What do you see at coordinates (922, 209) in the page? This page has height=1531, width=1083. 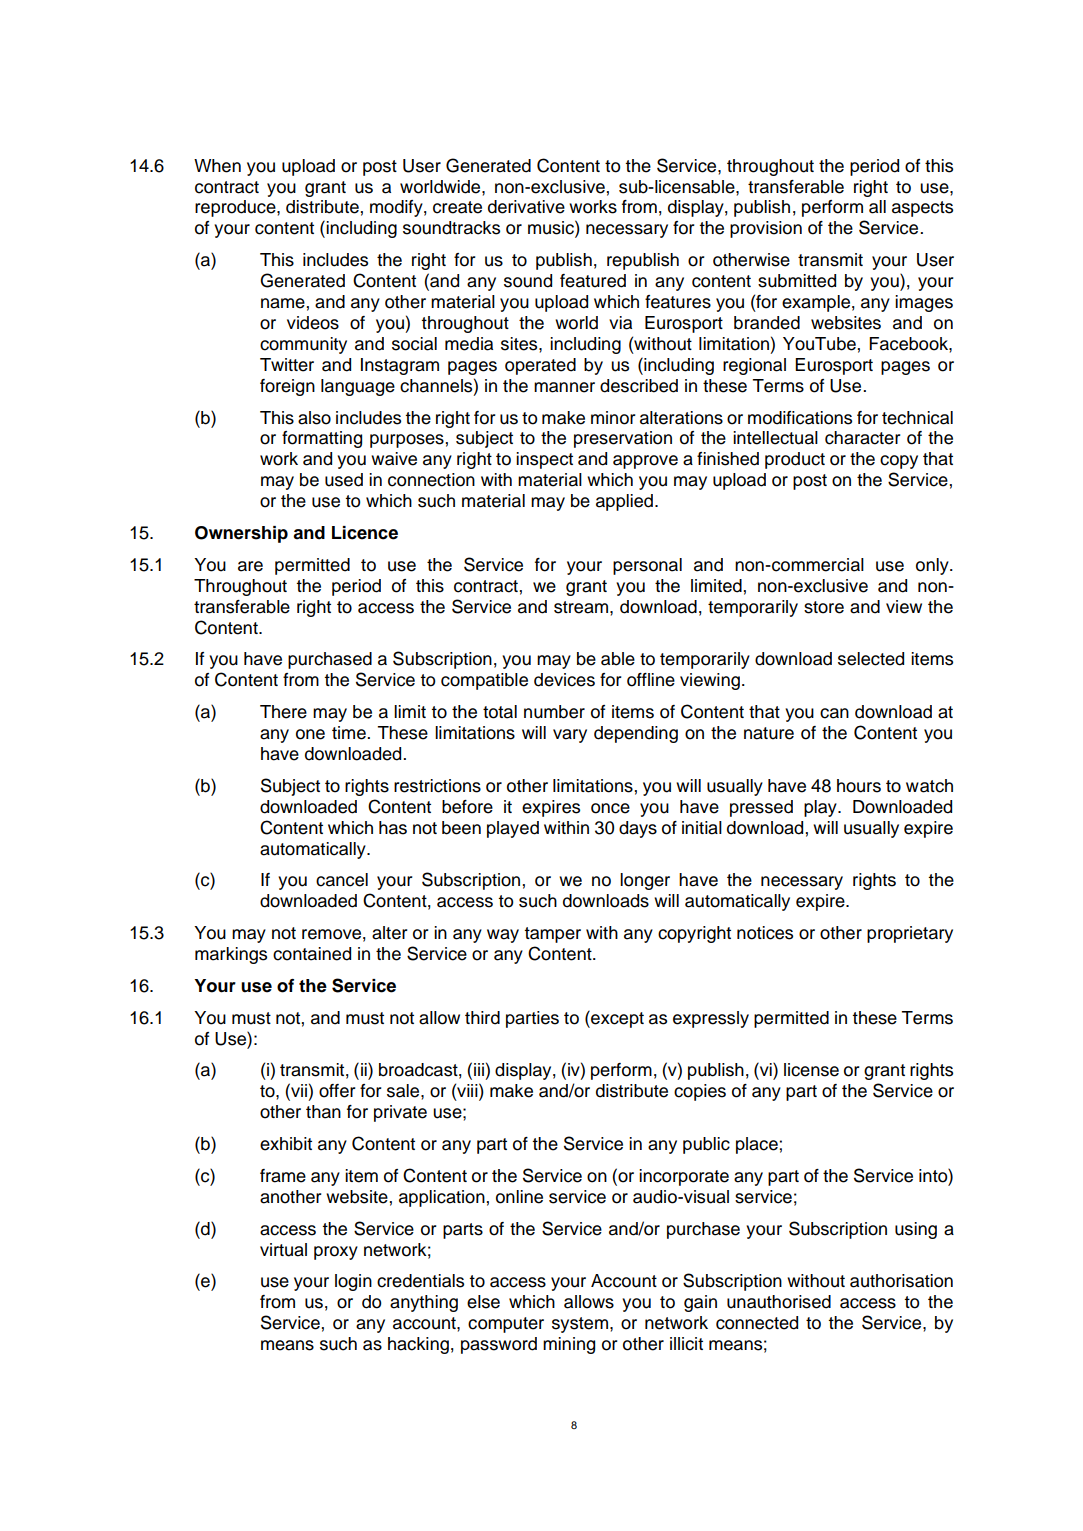 I see `aspects` at bounding box center [922, 209].
